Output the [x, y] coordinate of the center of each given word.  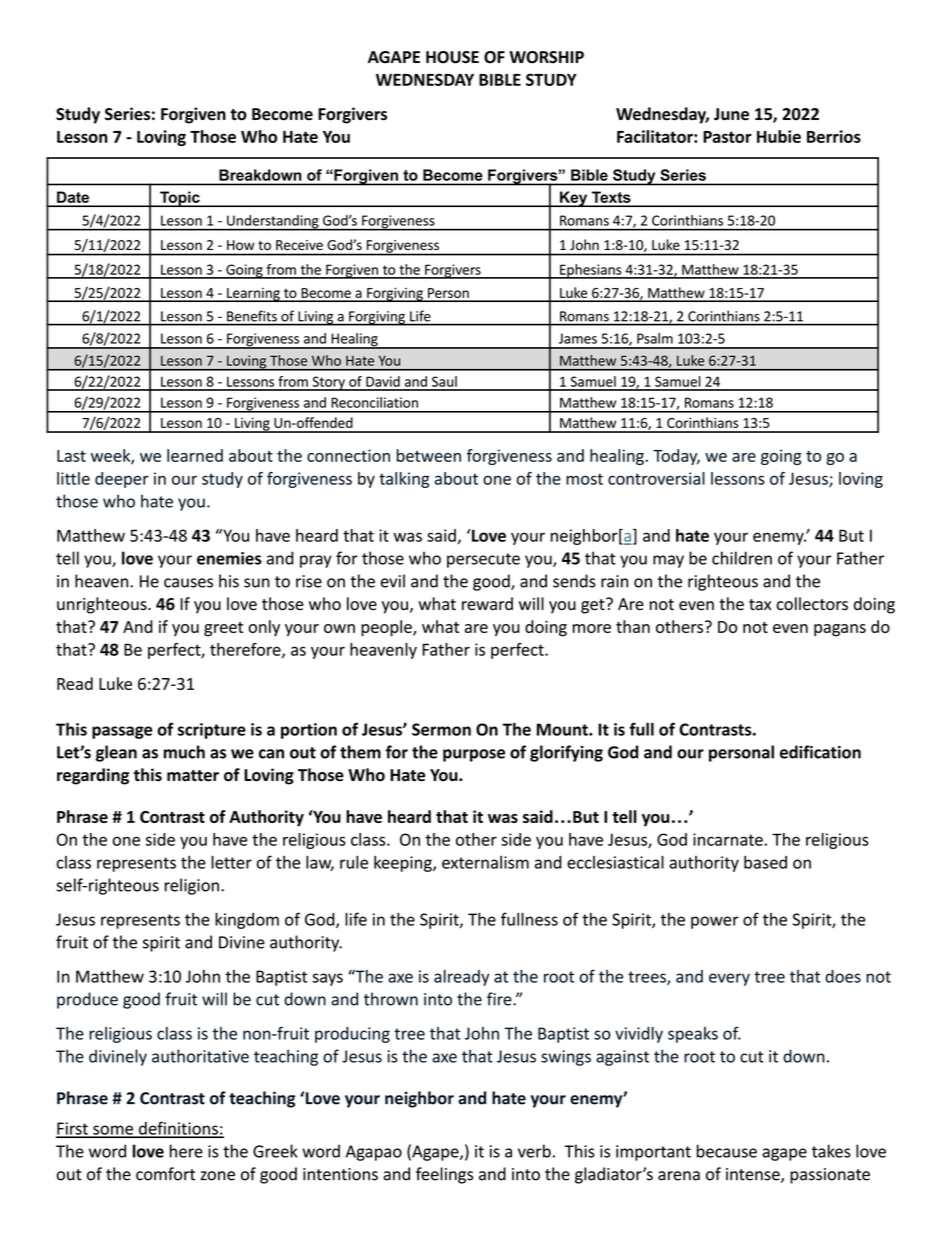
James [578, 338]
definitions [178, 1129]
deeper [122, 480]
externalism [485, 862]
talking [404, 480]
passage [122, 732]
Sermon [441, 729]
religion [192, 886]
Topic [180, 199]
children [742, 558]
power [715, 922]
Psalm [655, 338]
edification [820, 752]
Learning [253, 295]
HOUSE [452, 57]
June [731, 114]
